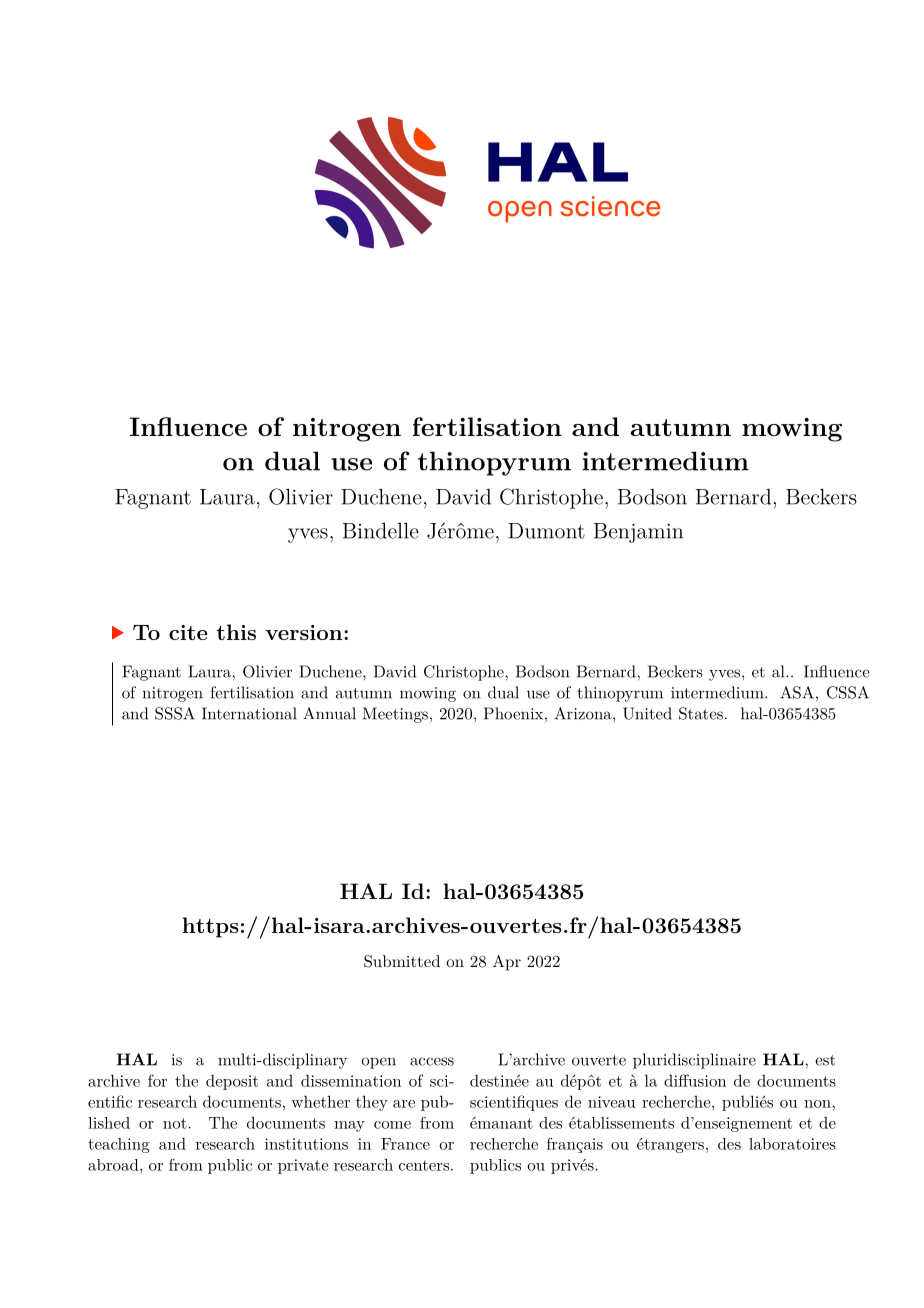 The width and height of the page is (924, 1308). Describe the element at coordinates (188, 632) in the page. I see `cite` at that location.
